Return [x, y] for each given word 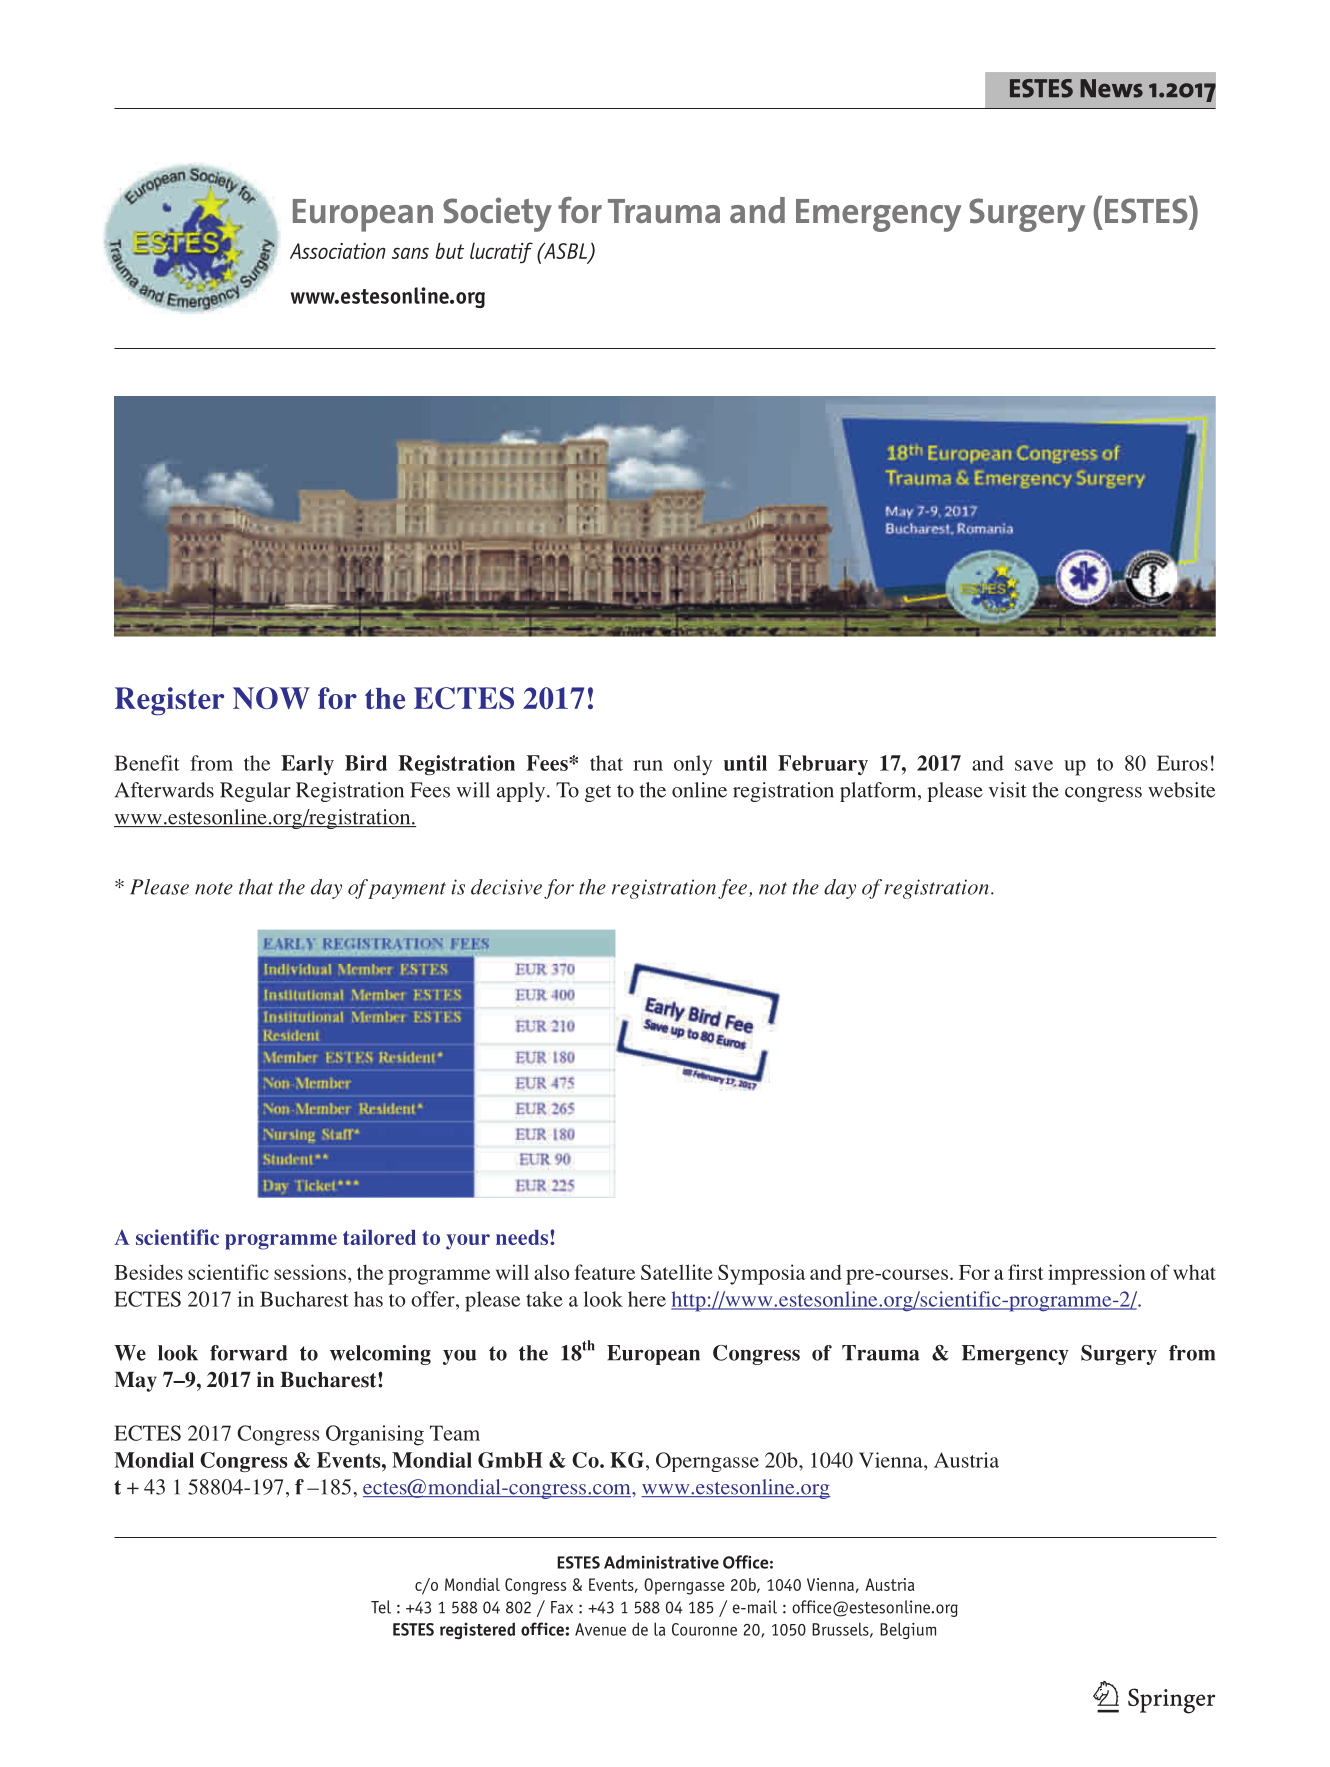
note [214, 888]
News [1111, 88]
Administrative [661, 1562]
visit [1007, 790]
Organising [375, 1435]
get [598, 793]
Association [338, 251]
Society [497, 214]
